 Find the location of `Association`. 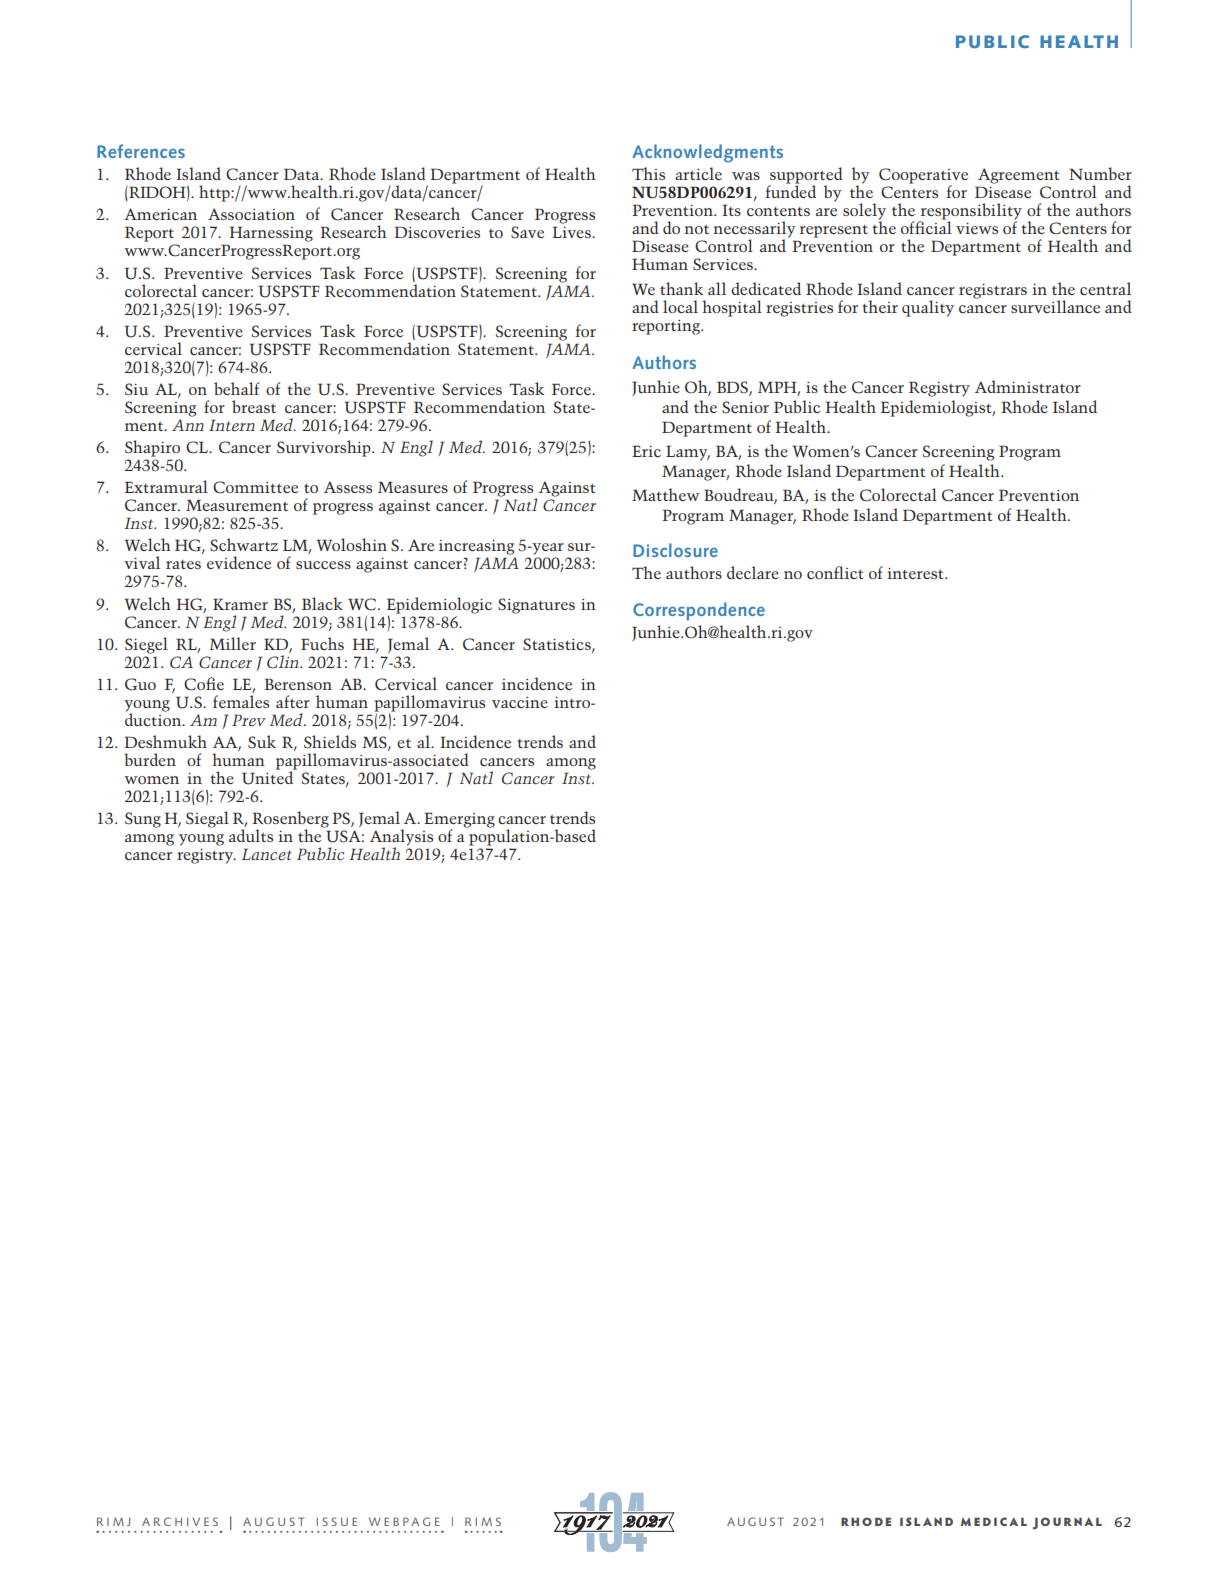

Association is located at coordinates (251, 214).
